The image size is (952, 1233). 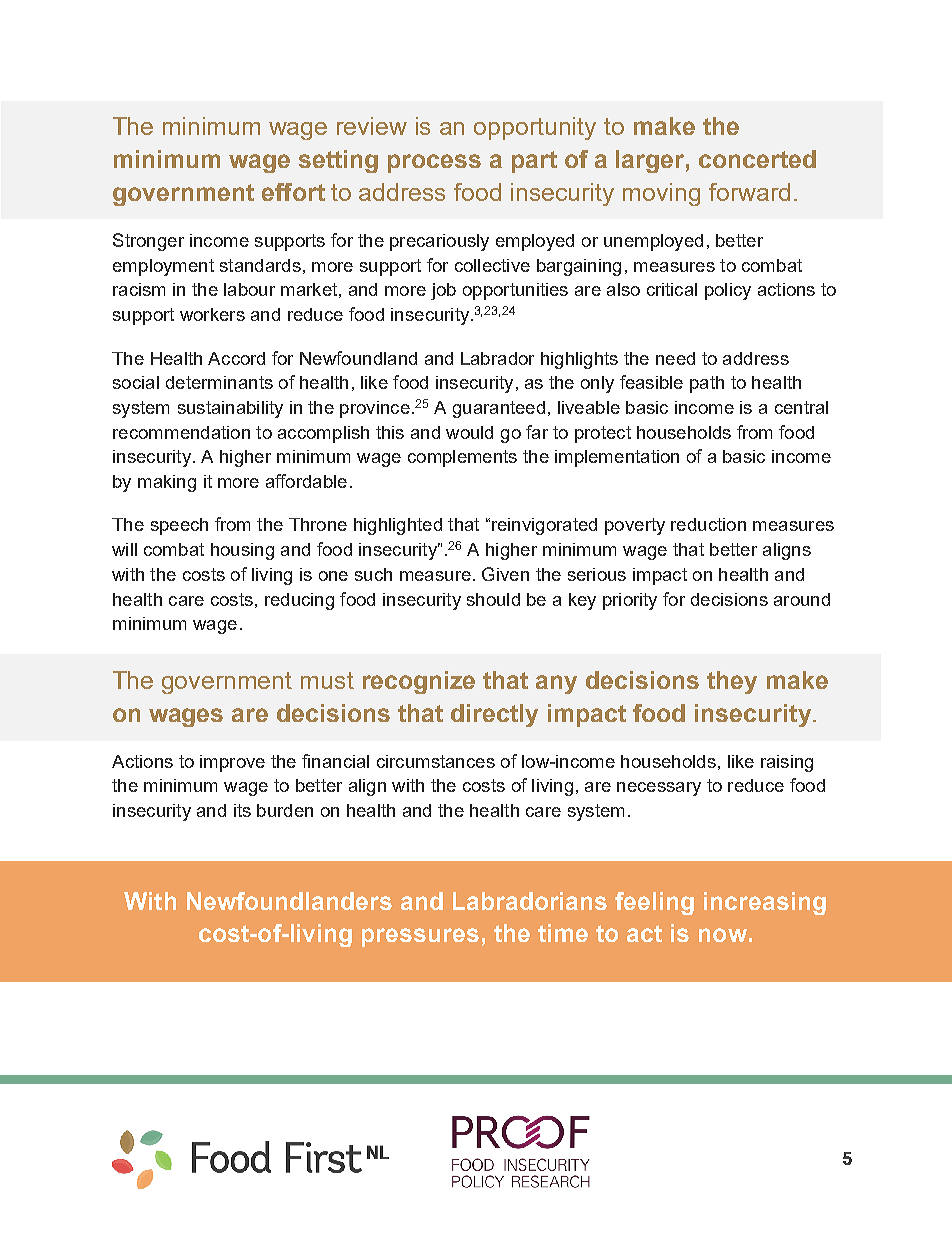 I want to click on guaranteed, so click(x=499, y=409).
